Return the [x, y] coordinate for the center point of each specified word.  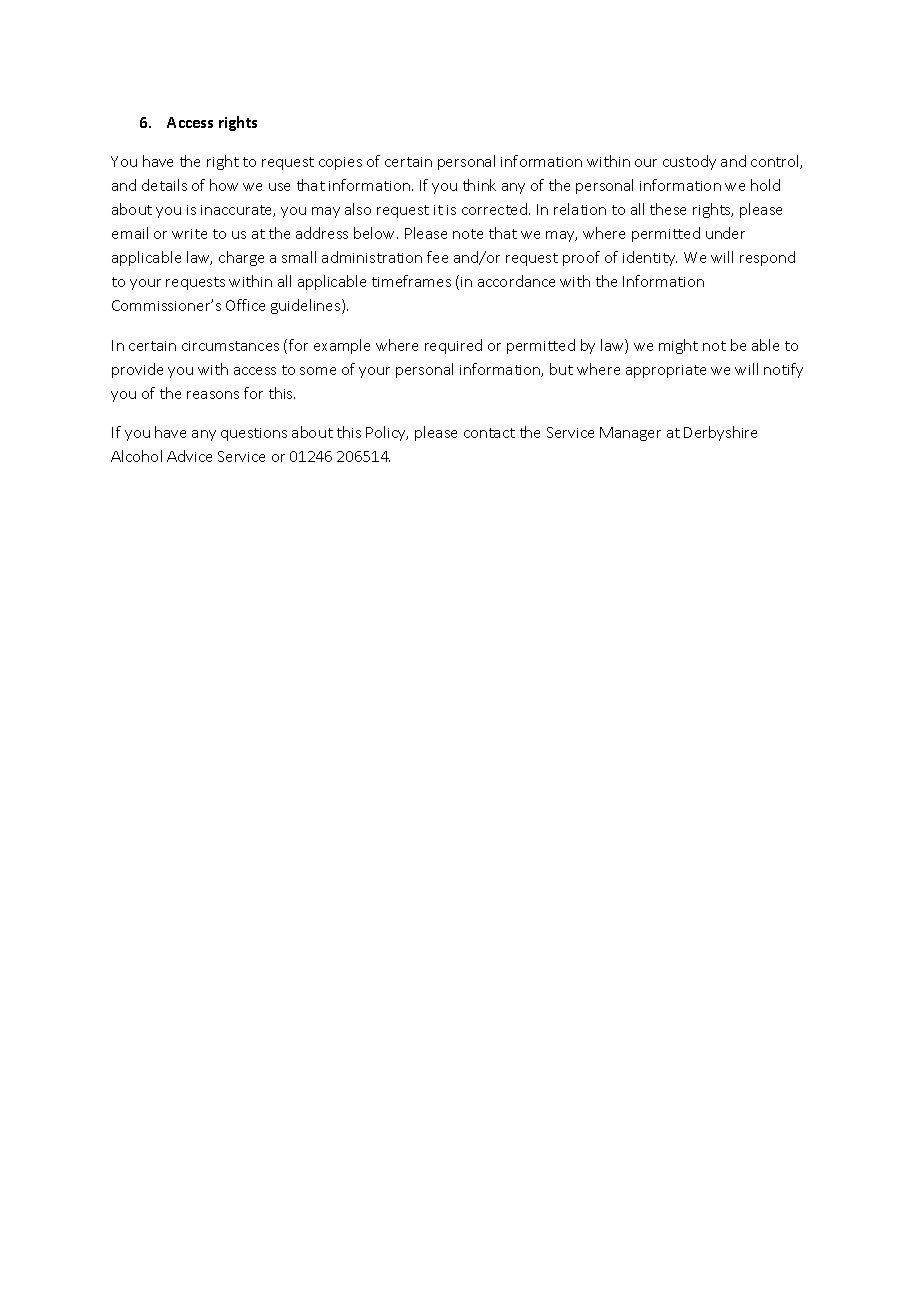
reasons [213, 395]
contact [489, 433]
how [224, 185]
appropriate [666, 371]
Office [245, 305]
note [468, 234]
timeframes [411, 281]
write [189, 234]
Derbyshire [720, 433]
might [678, 346]
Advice [189, 456]
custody [689, 162]
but [561, 369]
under [725, 233]
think [479, 185]
